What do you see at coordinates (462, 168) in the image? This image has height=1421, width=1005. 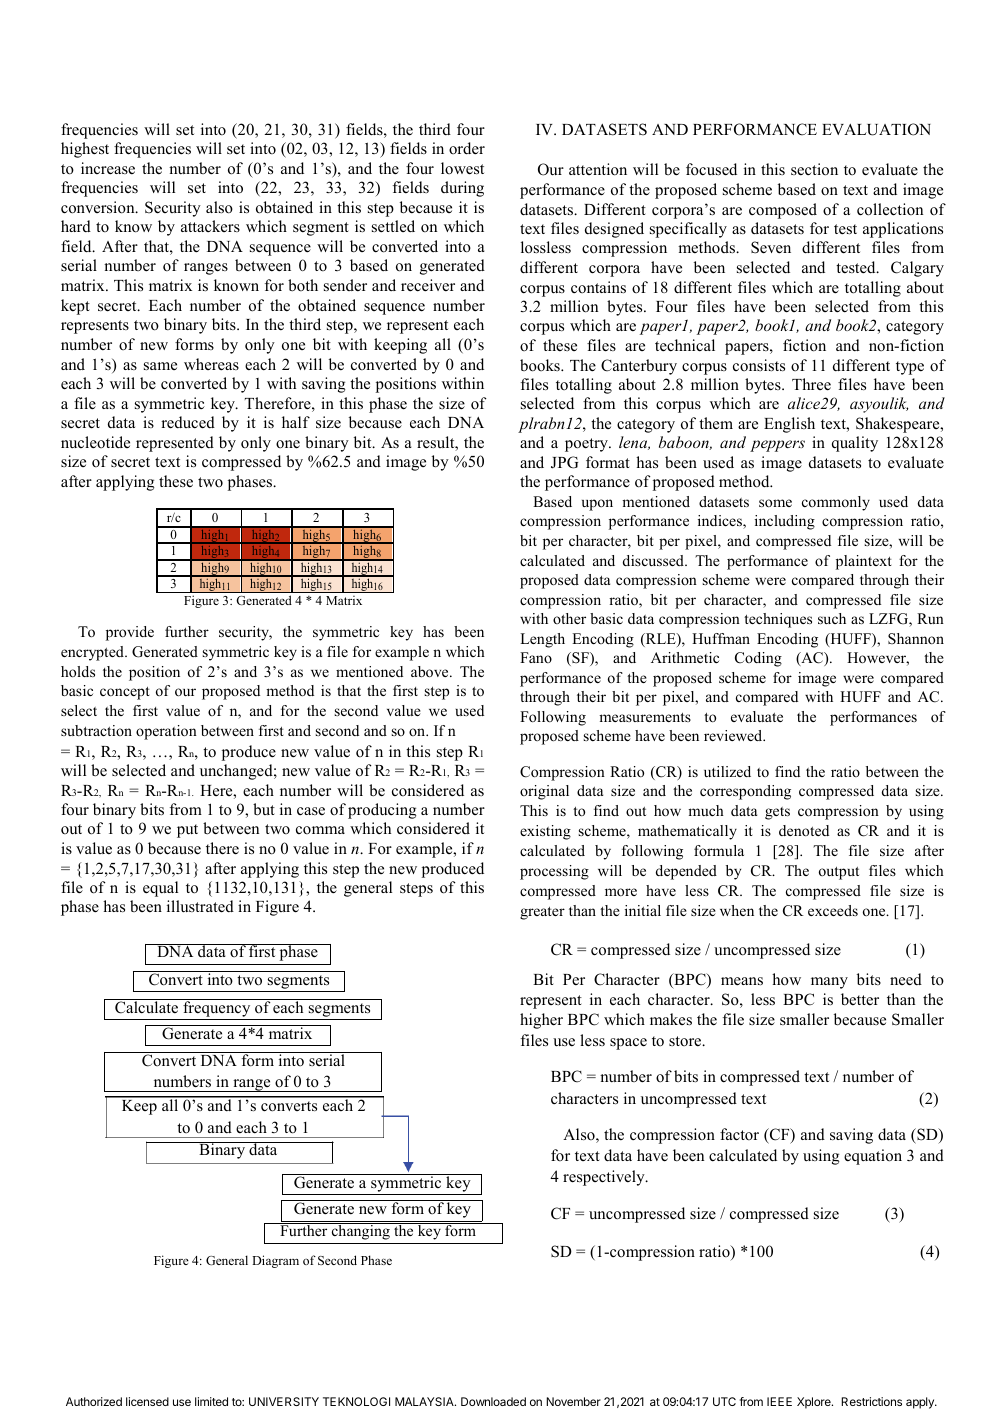 I see `lowest` at bounding box center [462, 168].
